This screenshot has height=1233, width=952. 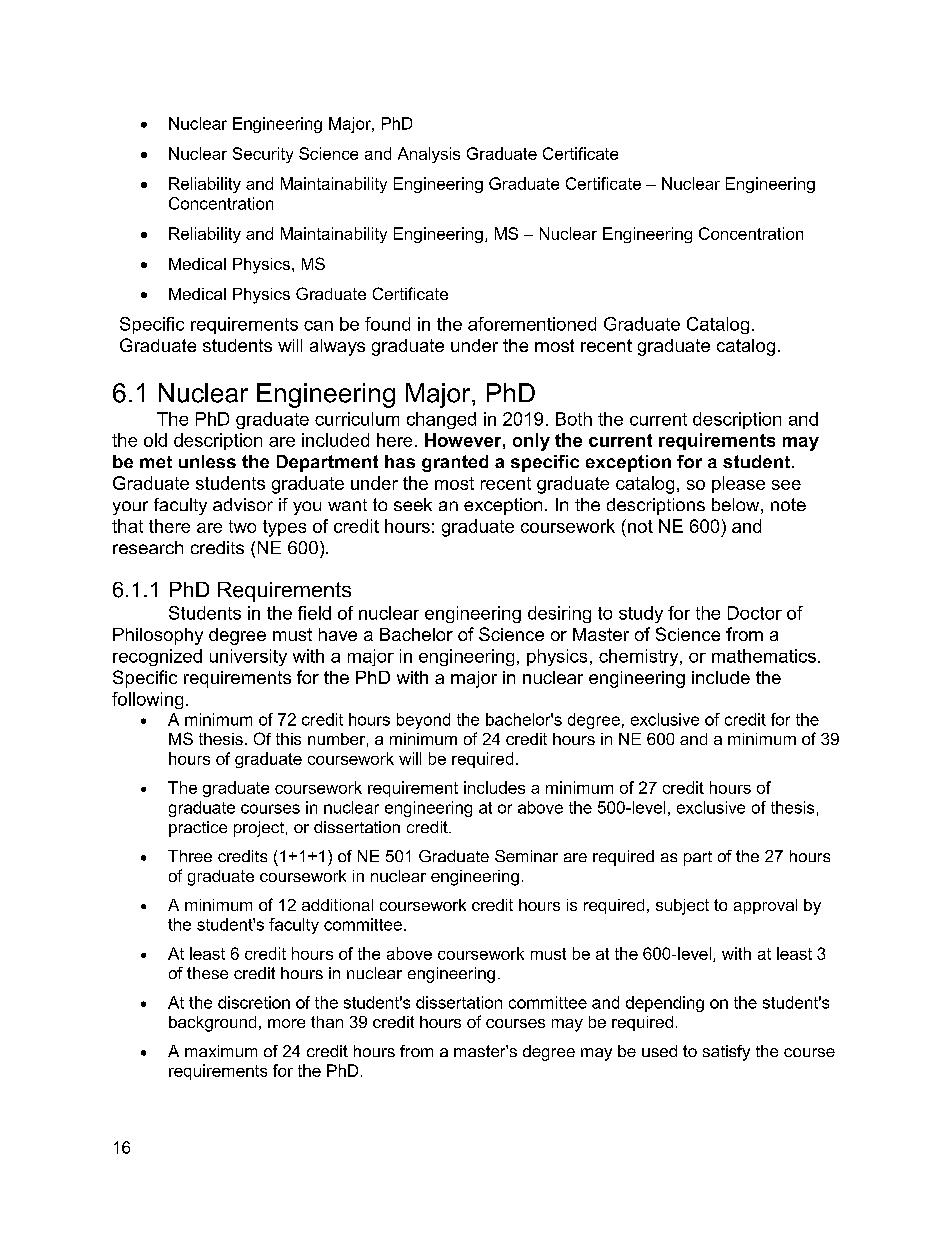 What do you see at coordinates (738, 484) in the screenshot?
I see `please` at bounding box center [738, 484].
